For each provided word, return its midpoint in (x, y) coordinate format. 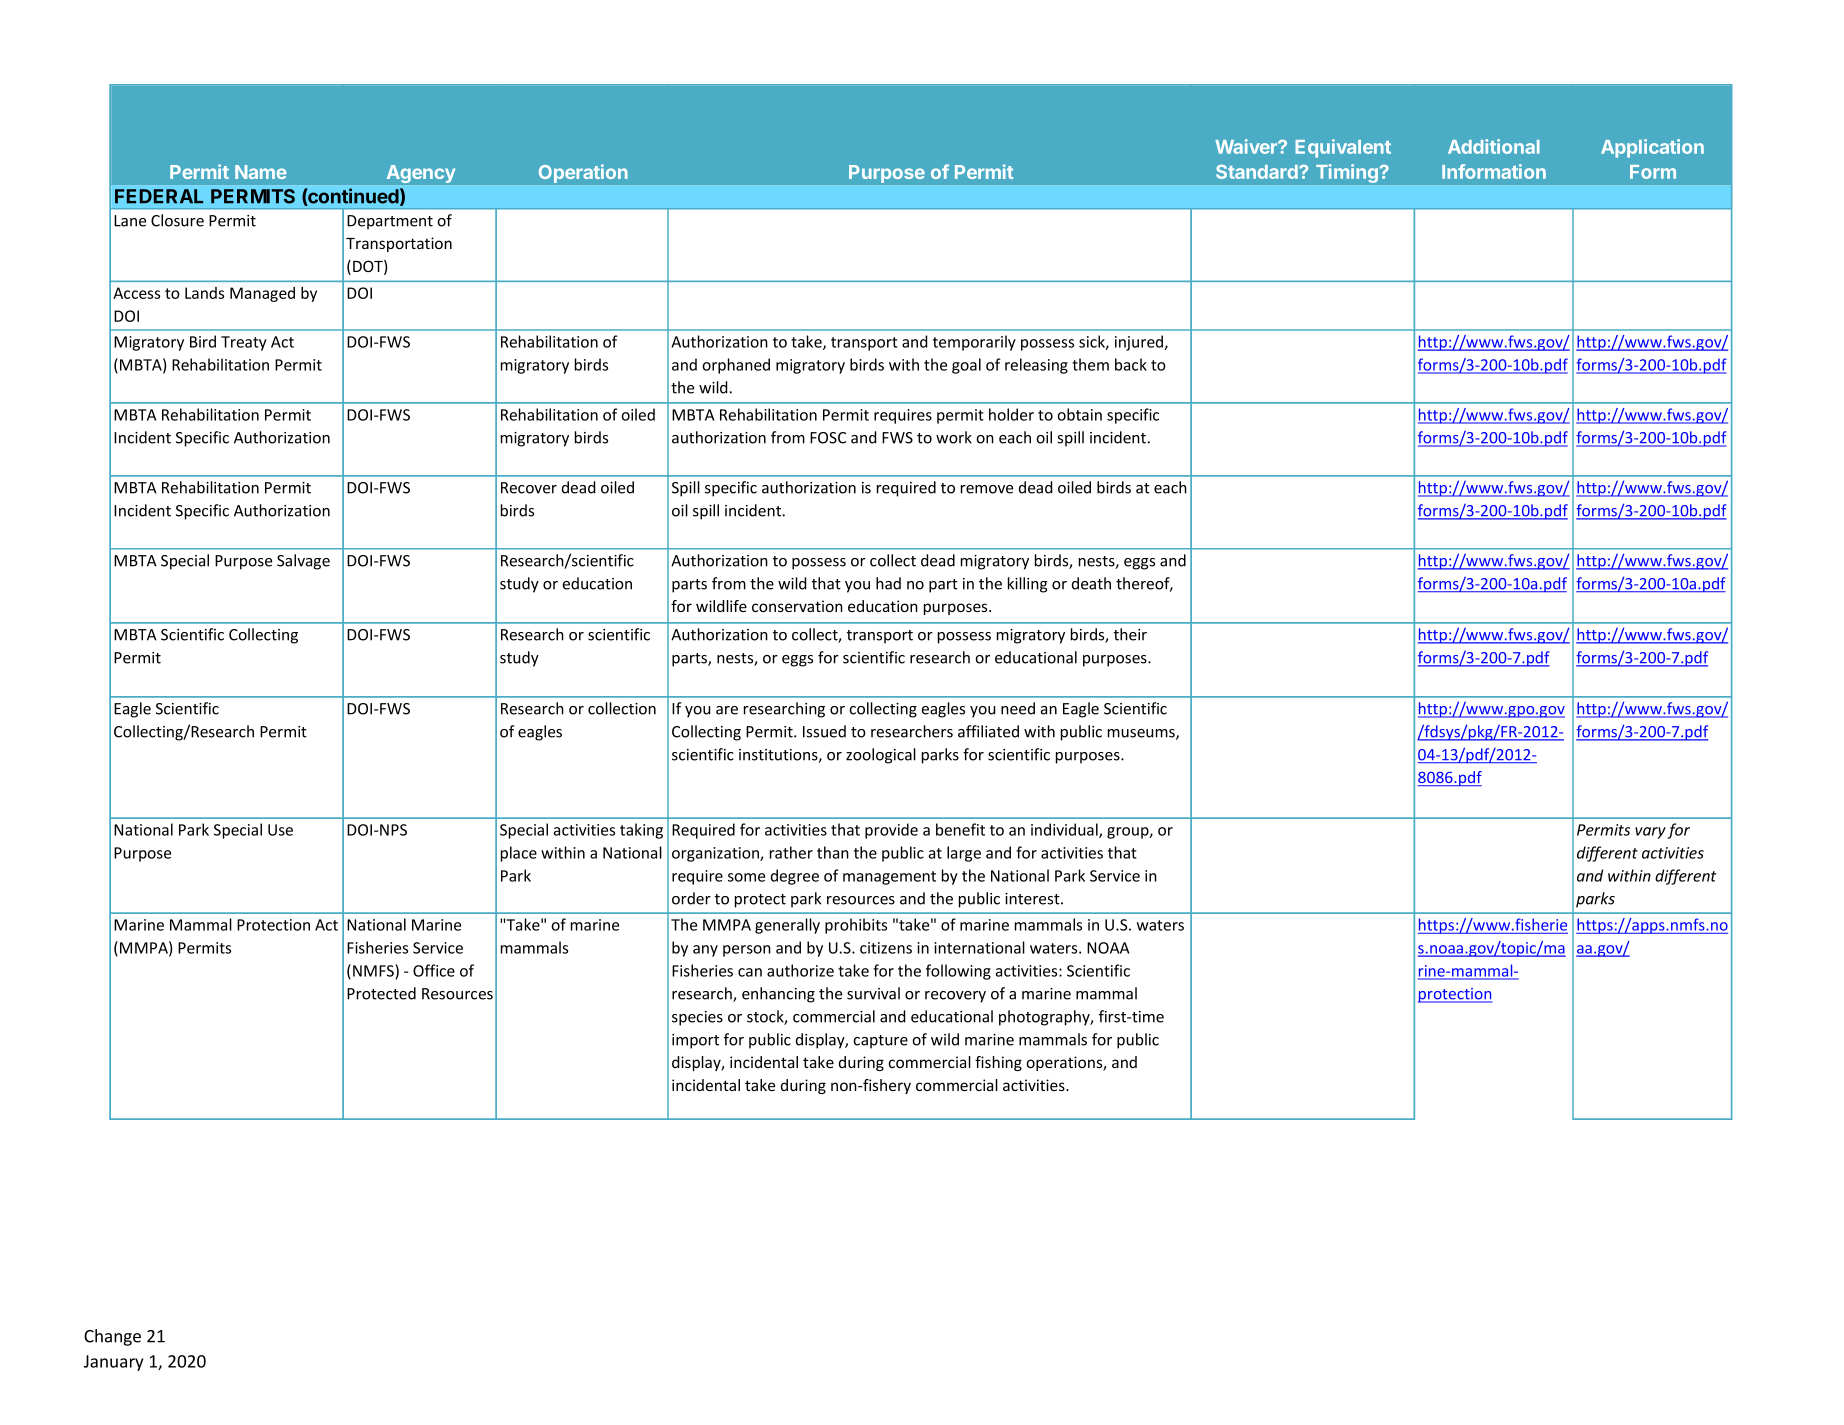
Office (434, 970)
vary (1650, 833)
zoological (881, 756)
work (954, 437)
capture (880, 1042)
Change (112, 1337)
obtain (1079, 414)
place (519, 854)
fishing (998, 1063)
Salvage (303, 562)
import (695, 1041)
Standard (1258, 172)
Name (261, 172)
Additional (1494, 146)
